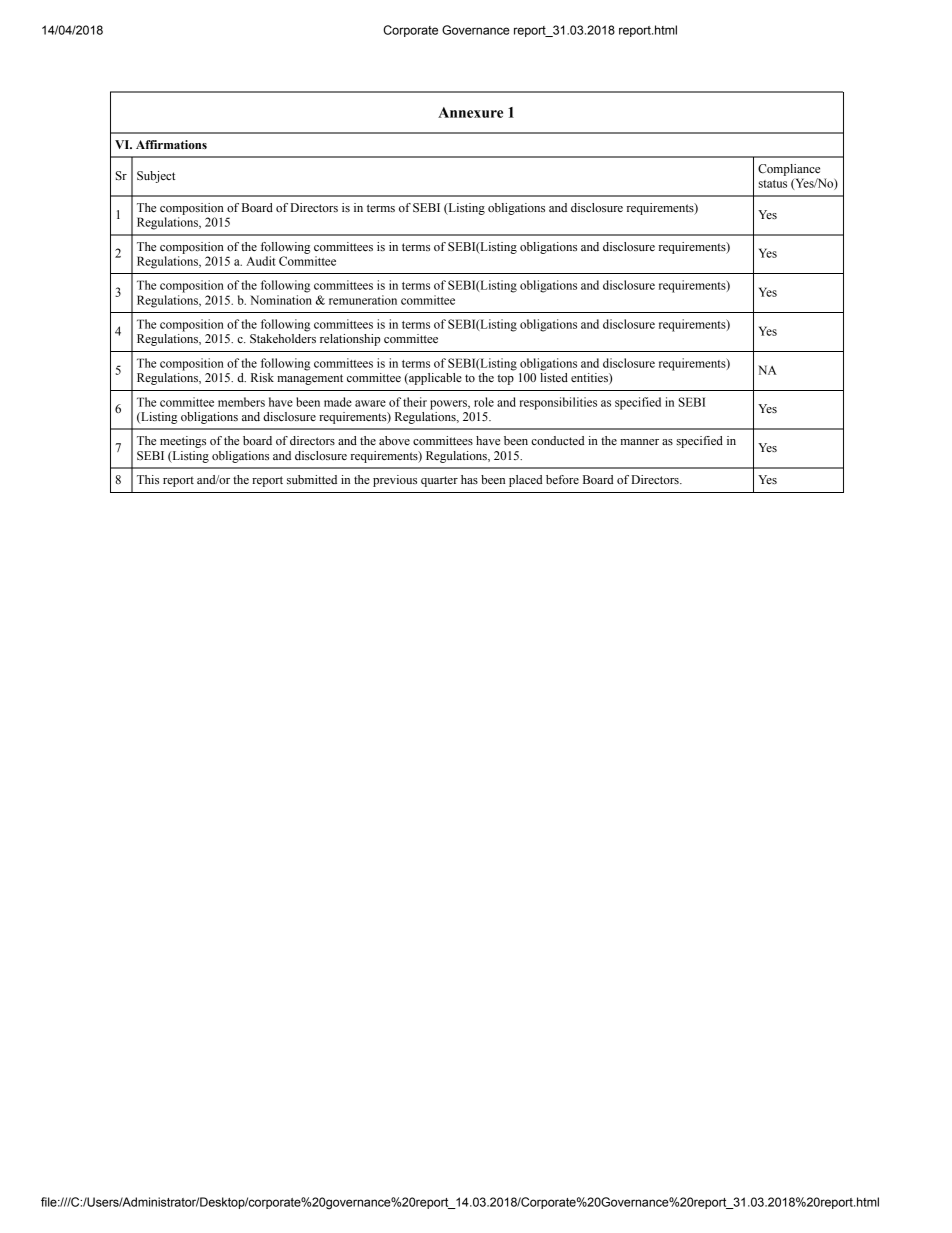  What do you see at coordinates (772, 184) in the screenshot?
I see `status` at bounding box center [772, 184].
